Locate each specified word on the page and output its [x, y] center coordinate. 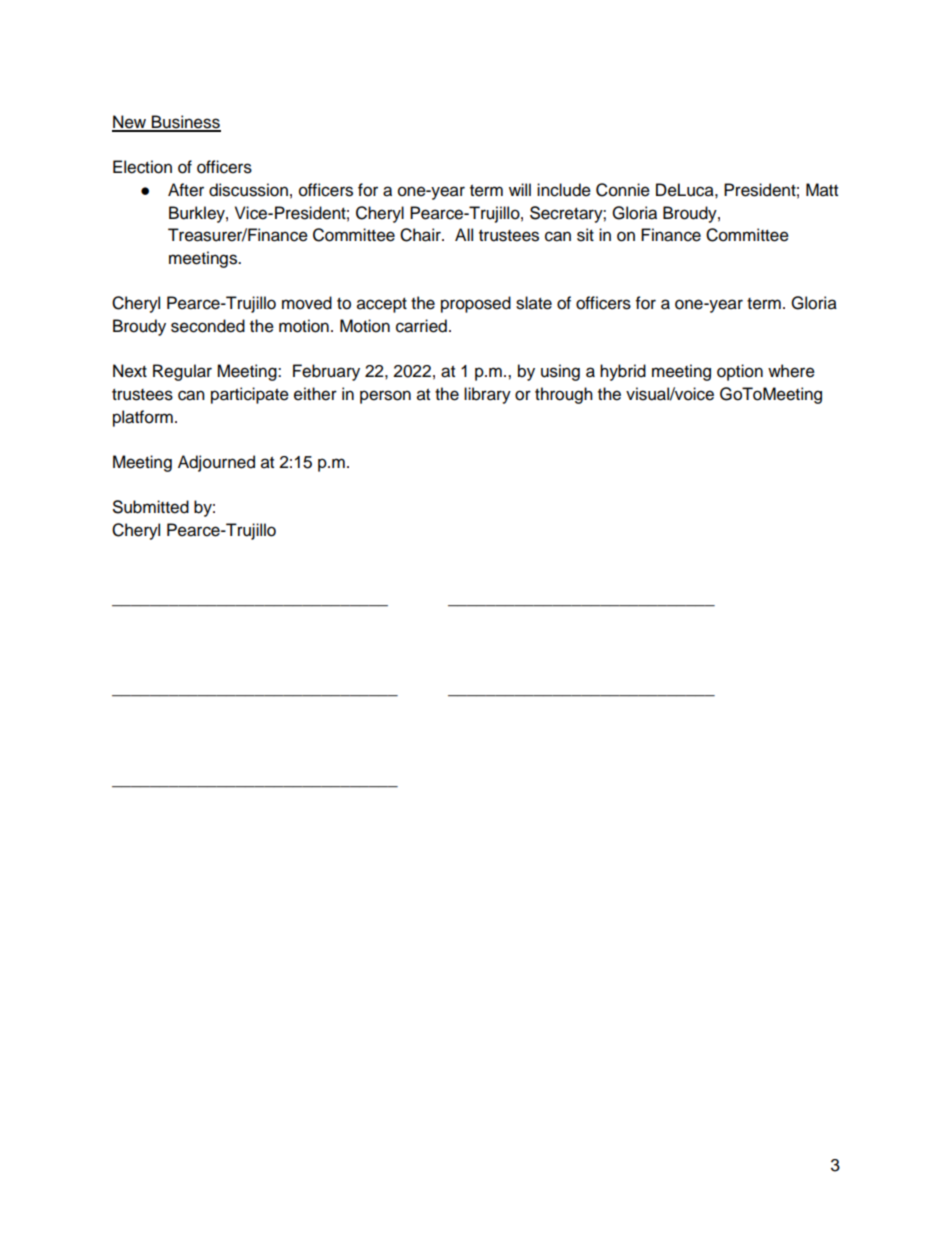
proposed [476, 304]
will [520, 189]
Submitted [151, 507]
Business [185, 123]
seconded [208, 326]
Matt [822, 190]
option [740, 372]
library [487, 395]
